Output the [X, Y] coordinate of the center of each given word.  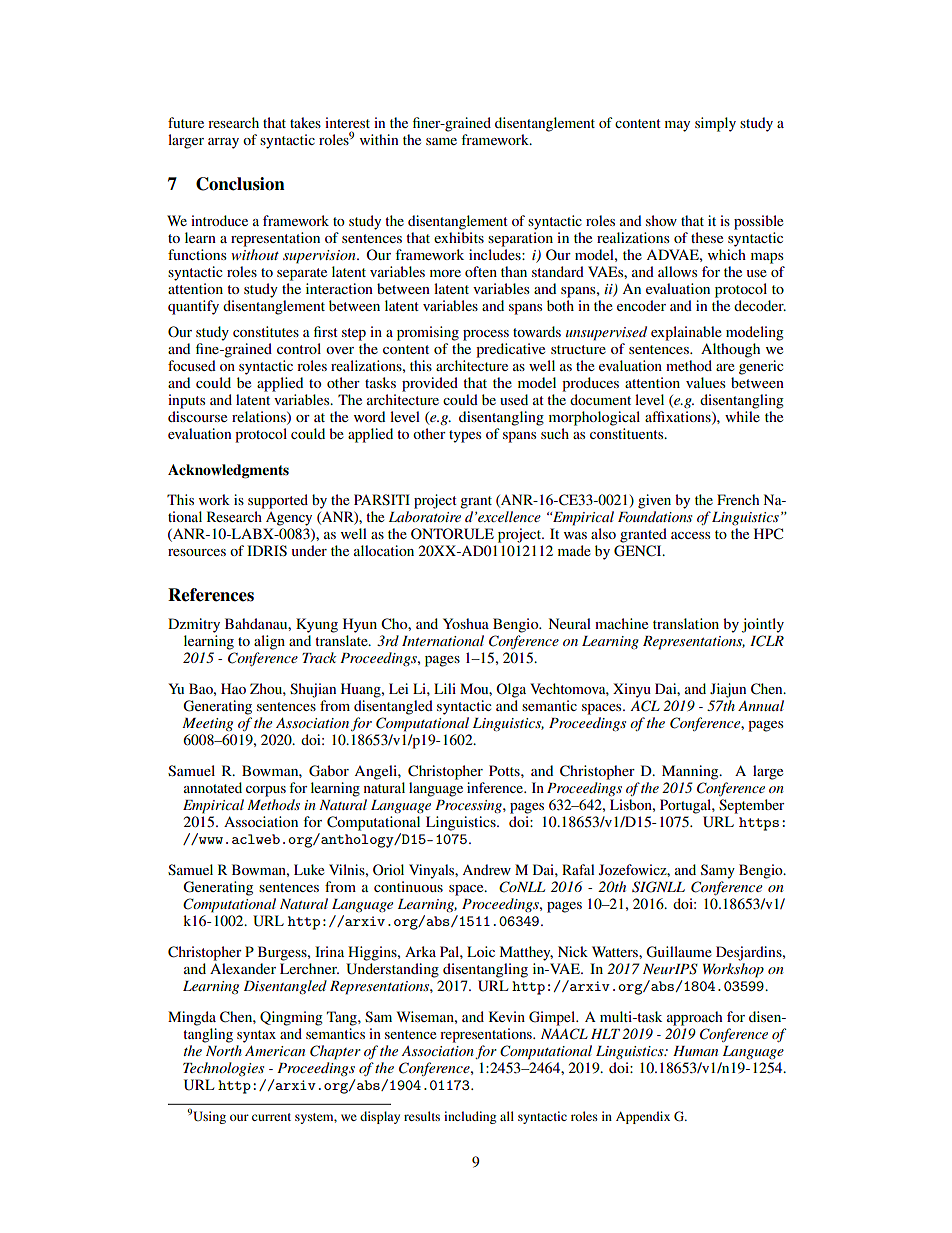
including [470, 1117]
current [271, 1117]
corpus [266, 791]
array [223, 143]
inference [496, 787]
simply [715, 124]
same [441, 141]
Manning [691, 772]
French [738, 499]
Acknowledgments [228, 471]
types [465, 436]
